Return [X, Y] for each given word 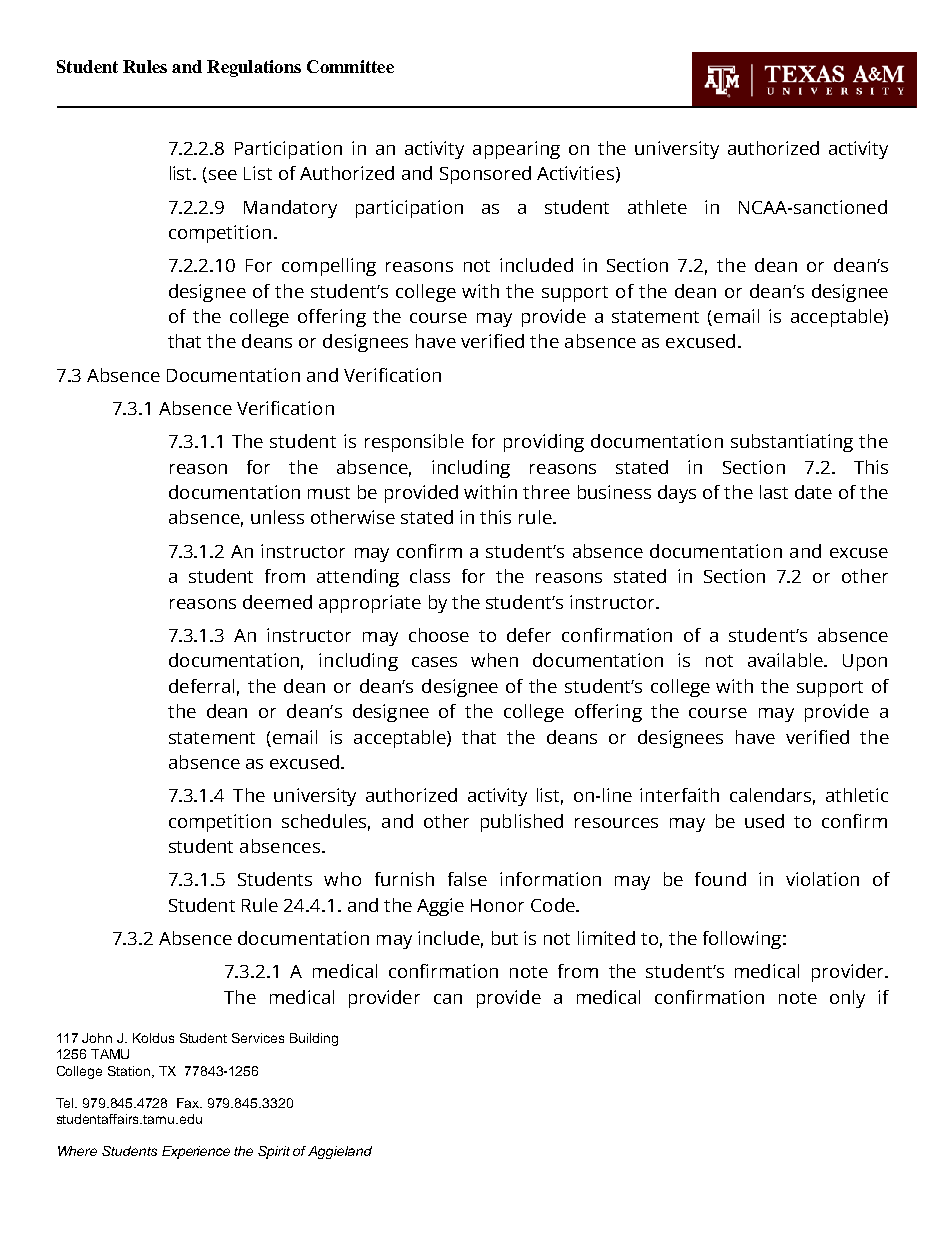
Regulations [254, 68]
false [467, 879]
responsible [414, 443]
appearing [516, 150]
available [786, 660]
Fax [189, 1103]
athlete [657, 207]
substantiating [792, 443]
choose [439, 635]
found [720, 879]
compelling [329, 267]
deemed [277, 602]
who [342, 879]
